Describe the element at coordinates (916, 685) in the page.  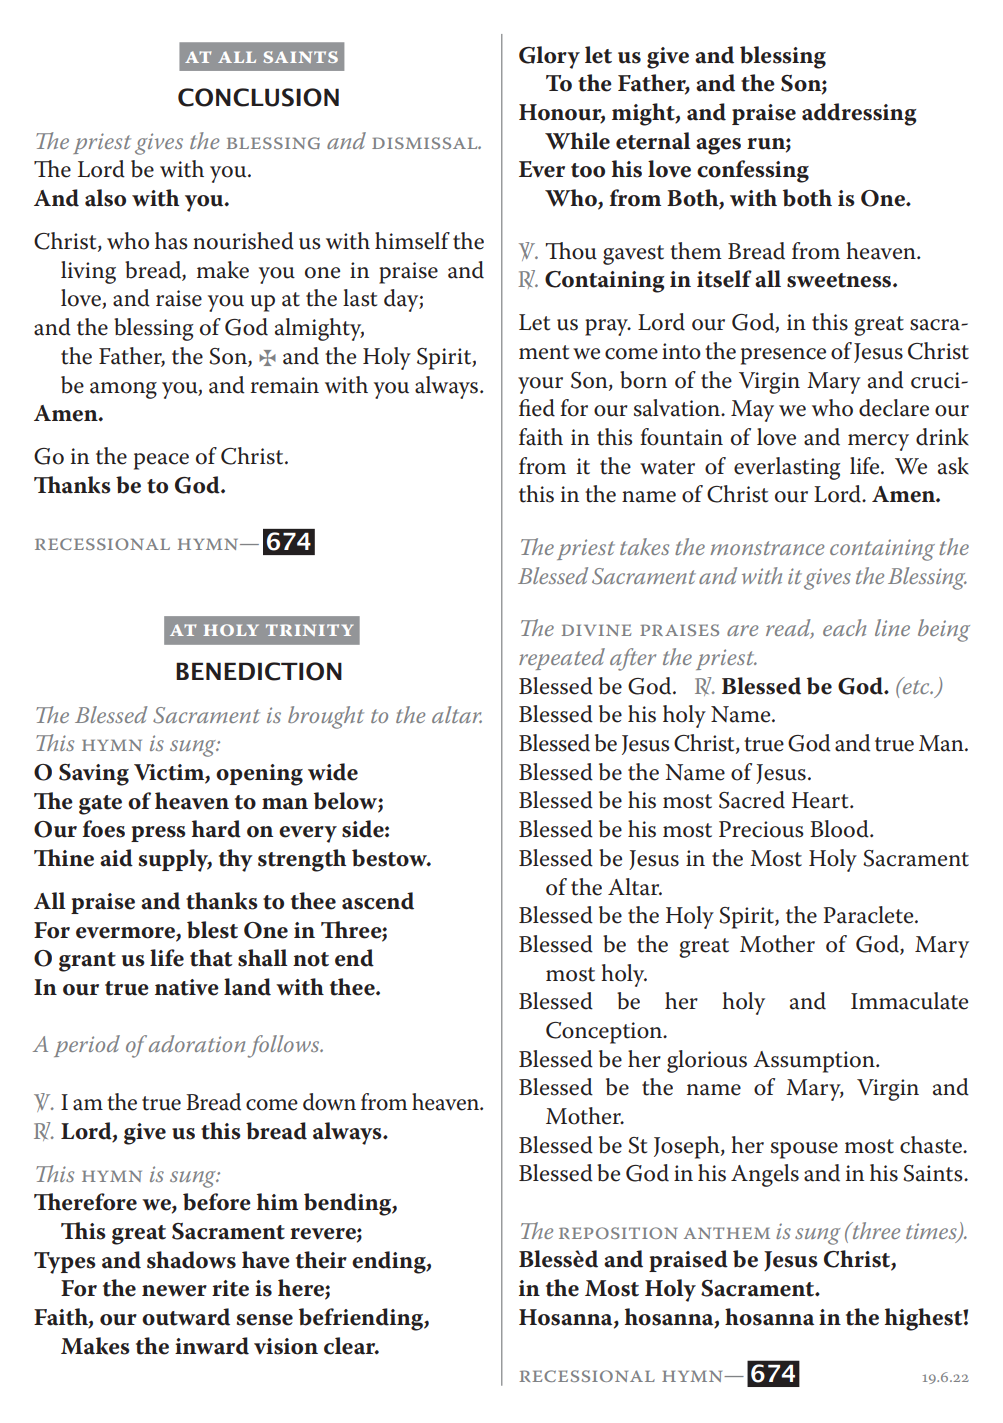
I see `etc` at that location.
